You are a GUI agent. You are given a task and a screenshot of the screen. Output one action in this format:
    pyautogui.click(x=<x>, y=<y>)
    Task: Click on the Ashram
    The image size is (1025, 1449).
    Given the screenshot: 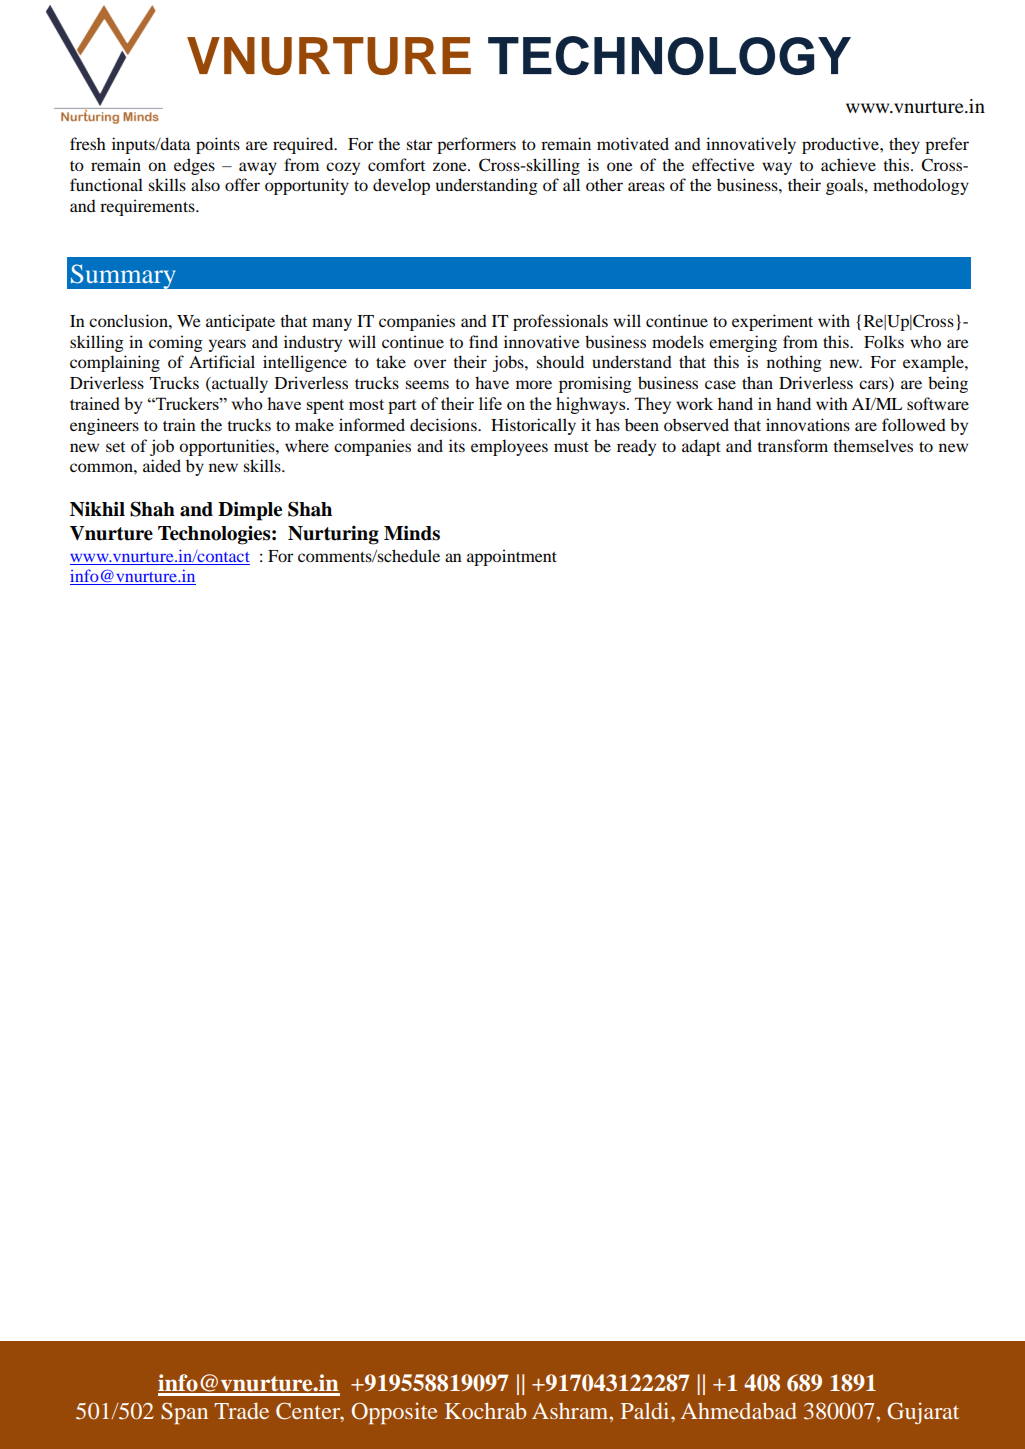 What is the action you would take?
    pyautogui.click(x=571, y=1410)
